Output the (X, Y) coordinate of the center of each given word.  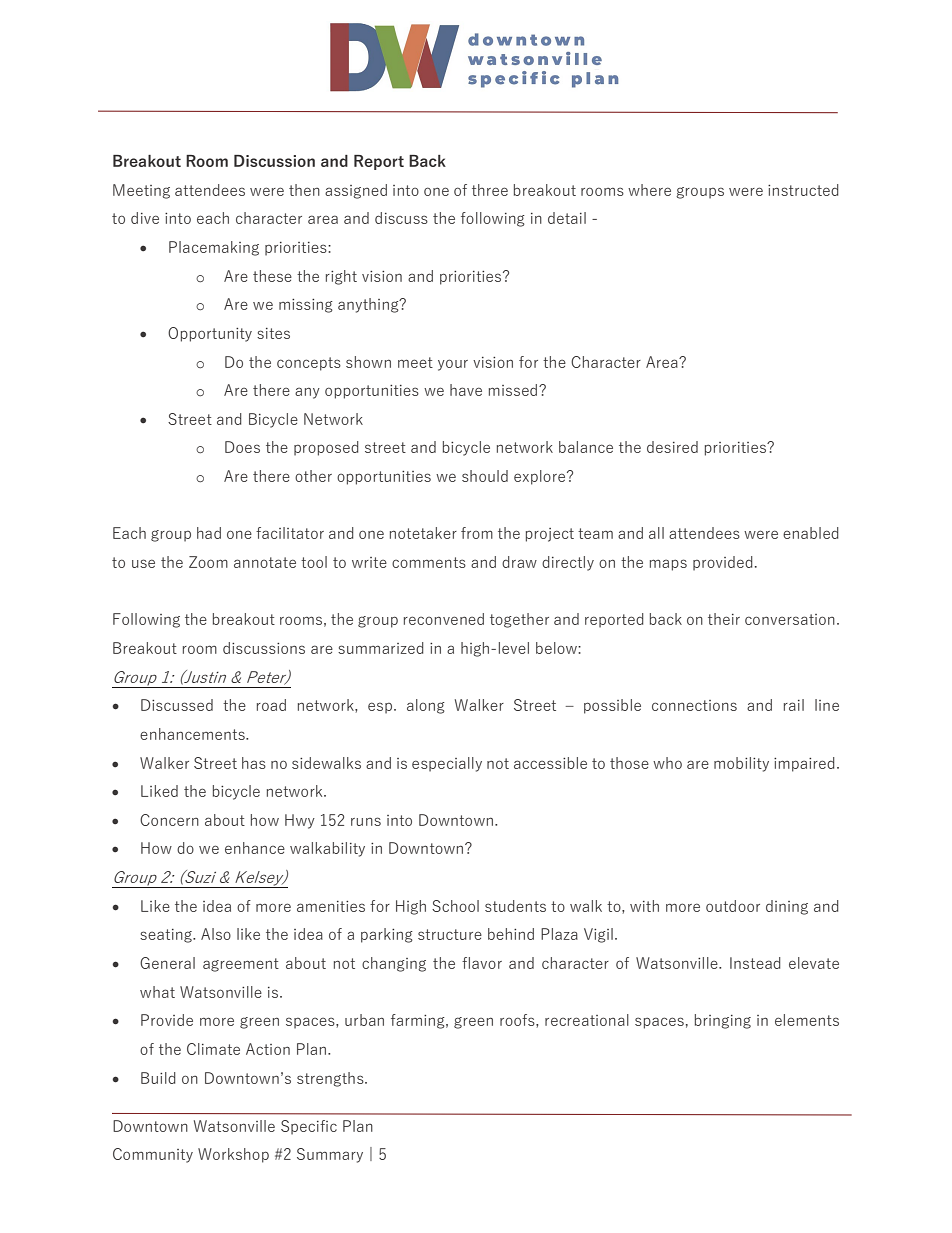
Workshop (233, 1155)
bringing (723, 1021)
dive (145, 218)
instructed (803, 190)
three (490, 190)
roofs (518, 1020)
